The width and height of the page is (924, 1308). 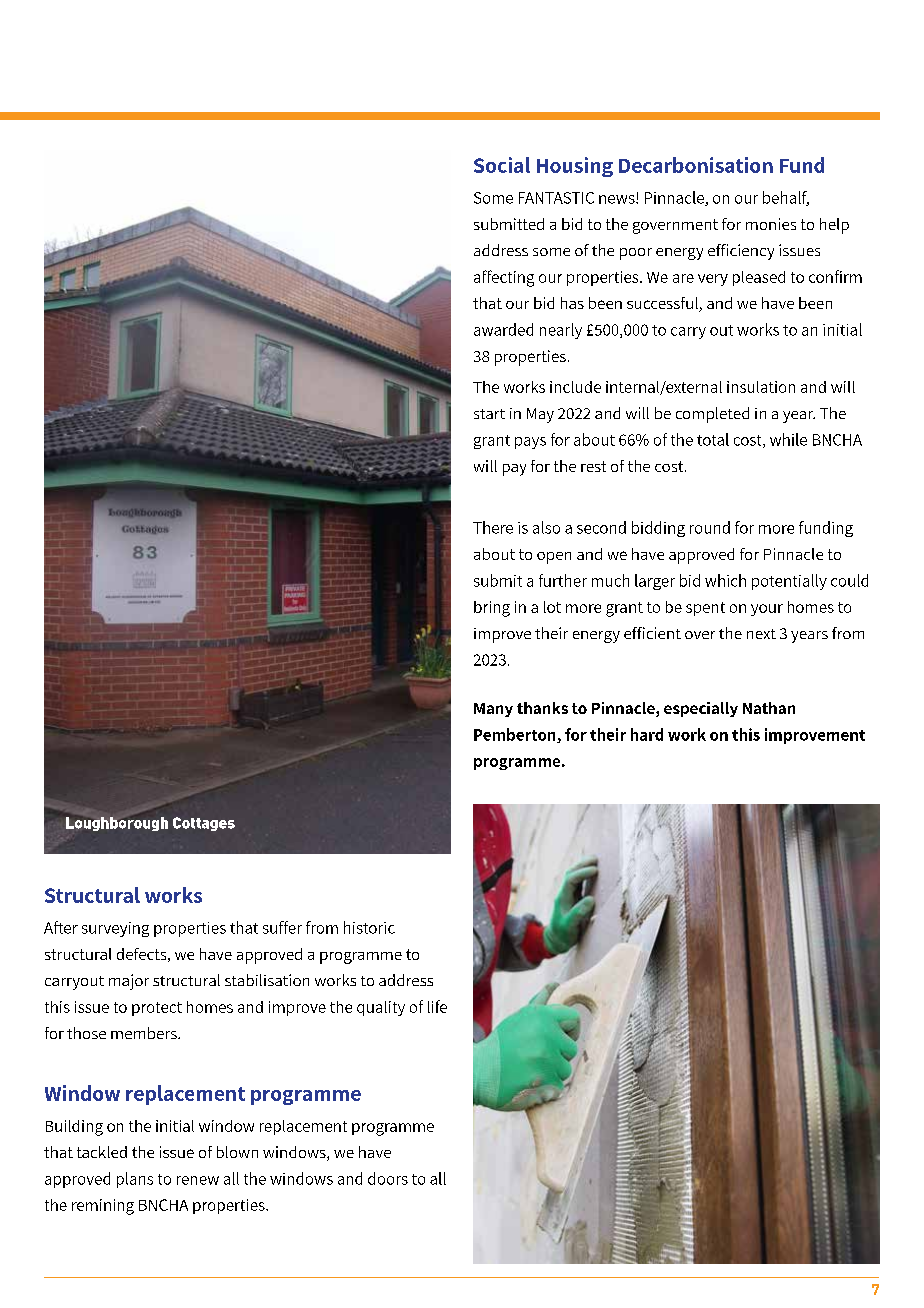 What do you see at coordinates (771, 224) in the page?
I see `monies` at bounding box center [771, 224].
